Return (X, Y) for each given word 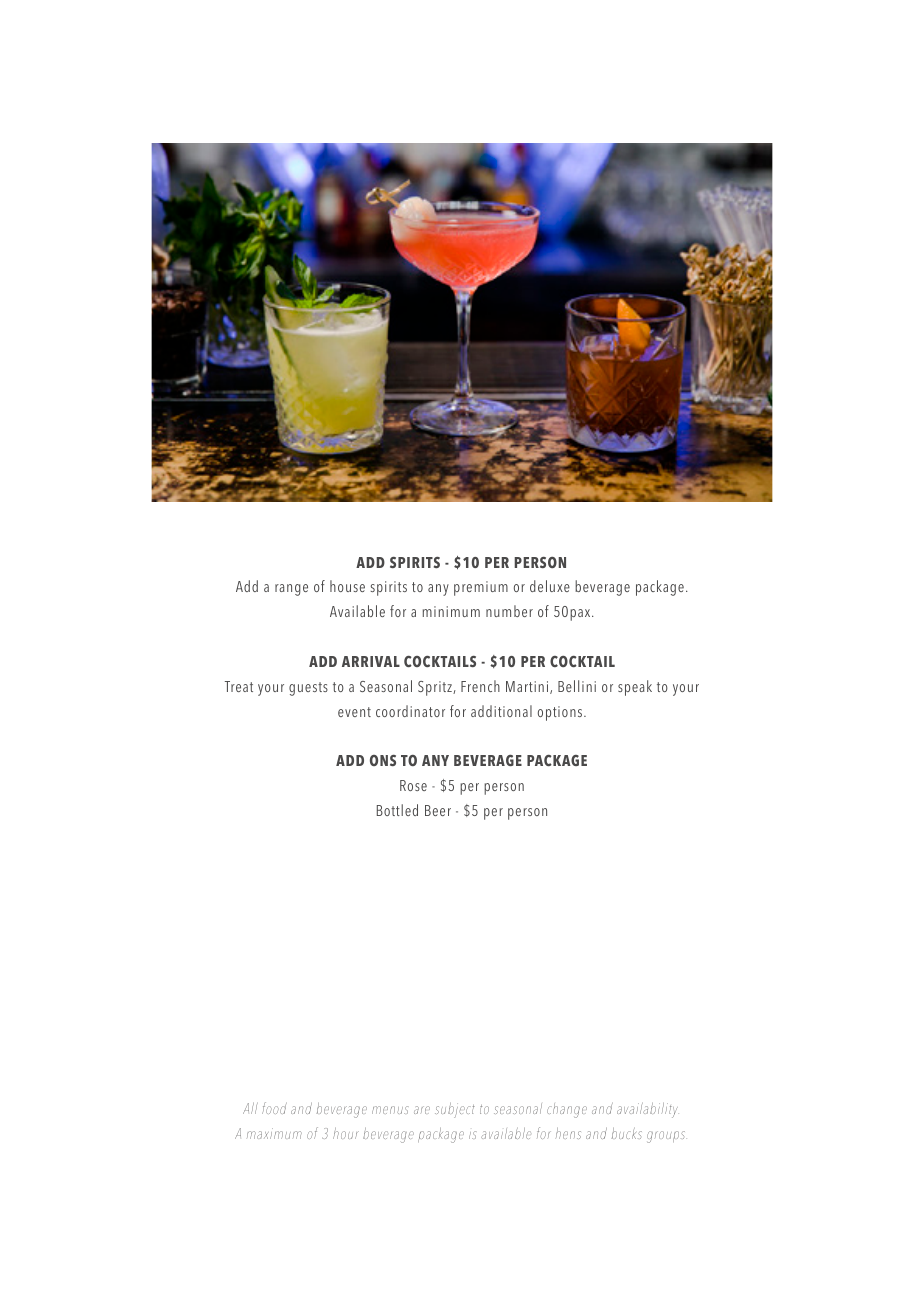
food (274, 1108)
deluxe (550, 586)
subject (455, 1110)
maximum (274, 1133)
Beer (438, 810)
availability (648, 1110)
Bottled (397, 810)
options (561, 713)
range (291, 590)
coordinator (410, 711)
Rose (413, 785)
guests (308, 689)
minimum (451, 611)
